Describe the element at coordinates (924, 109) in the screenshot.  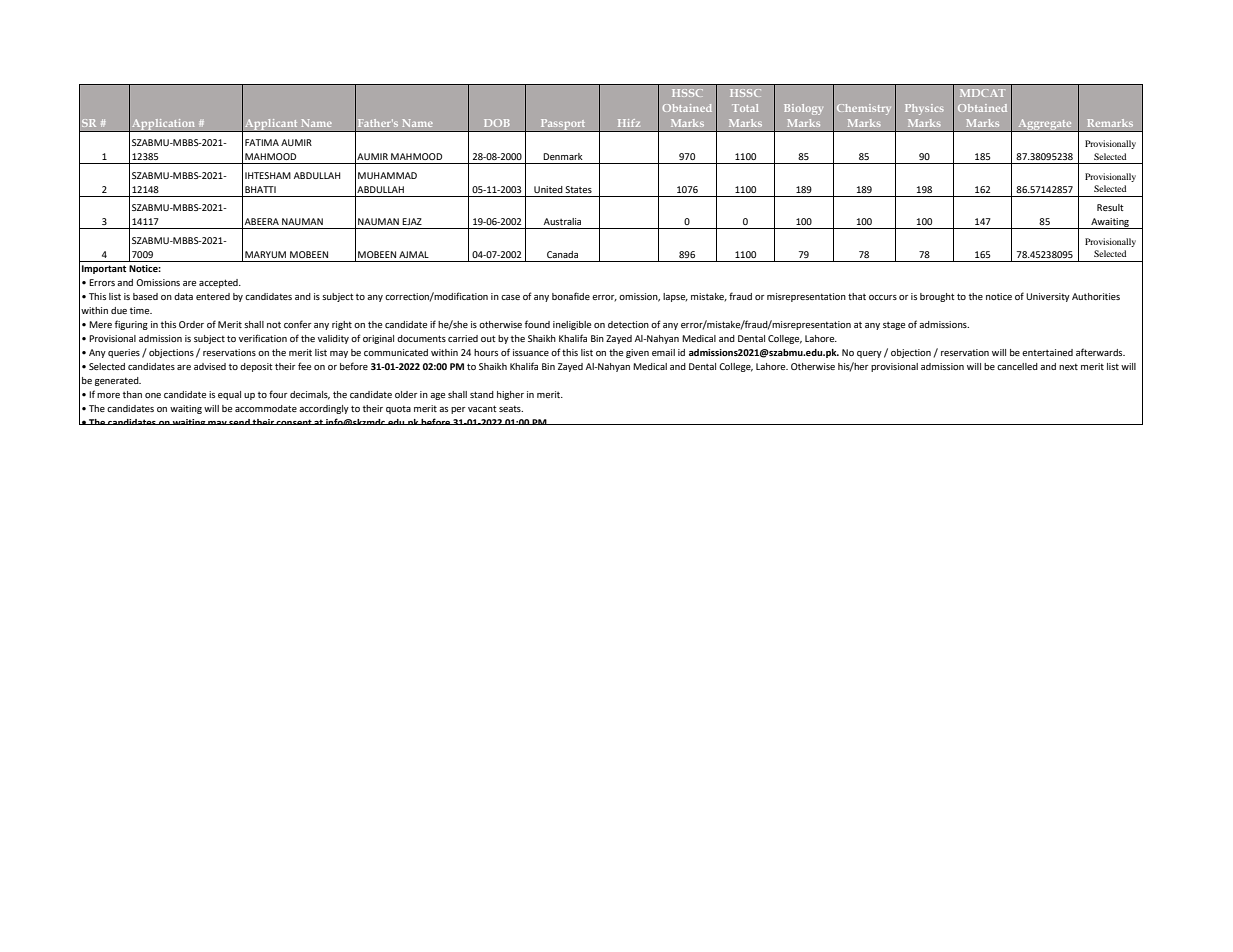
I see `Physics` at that location.
